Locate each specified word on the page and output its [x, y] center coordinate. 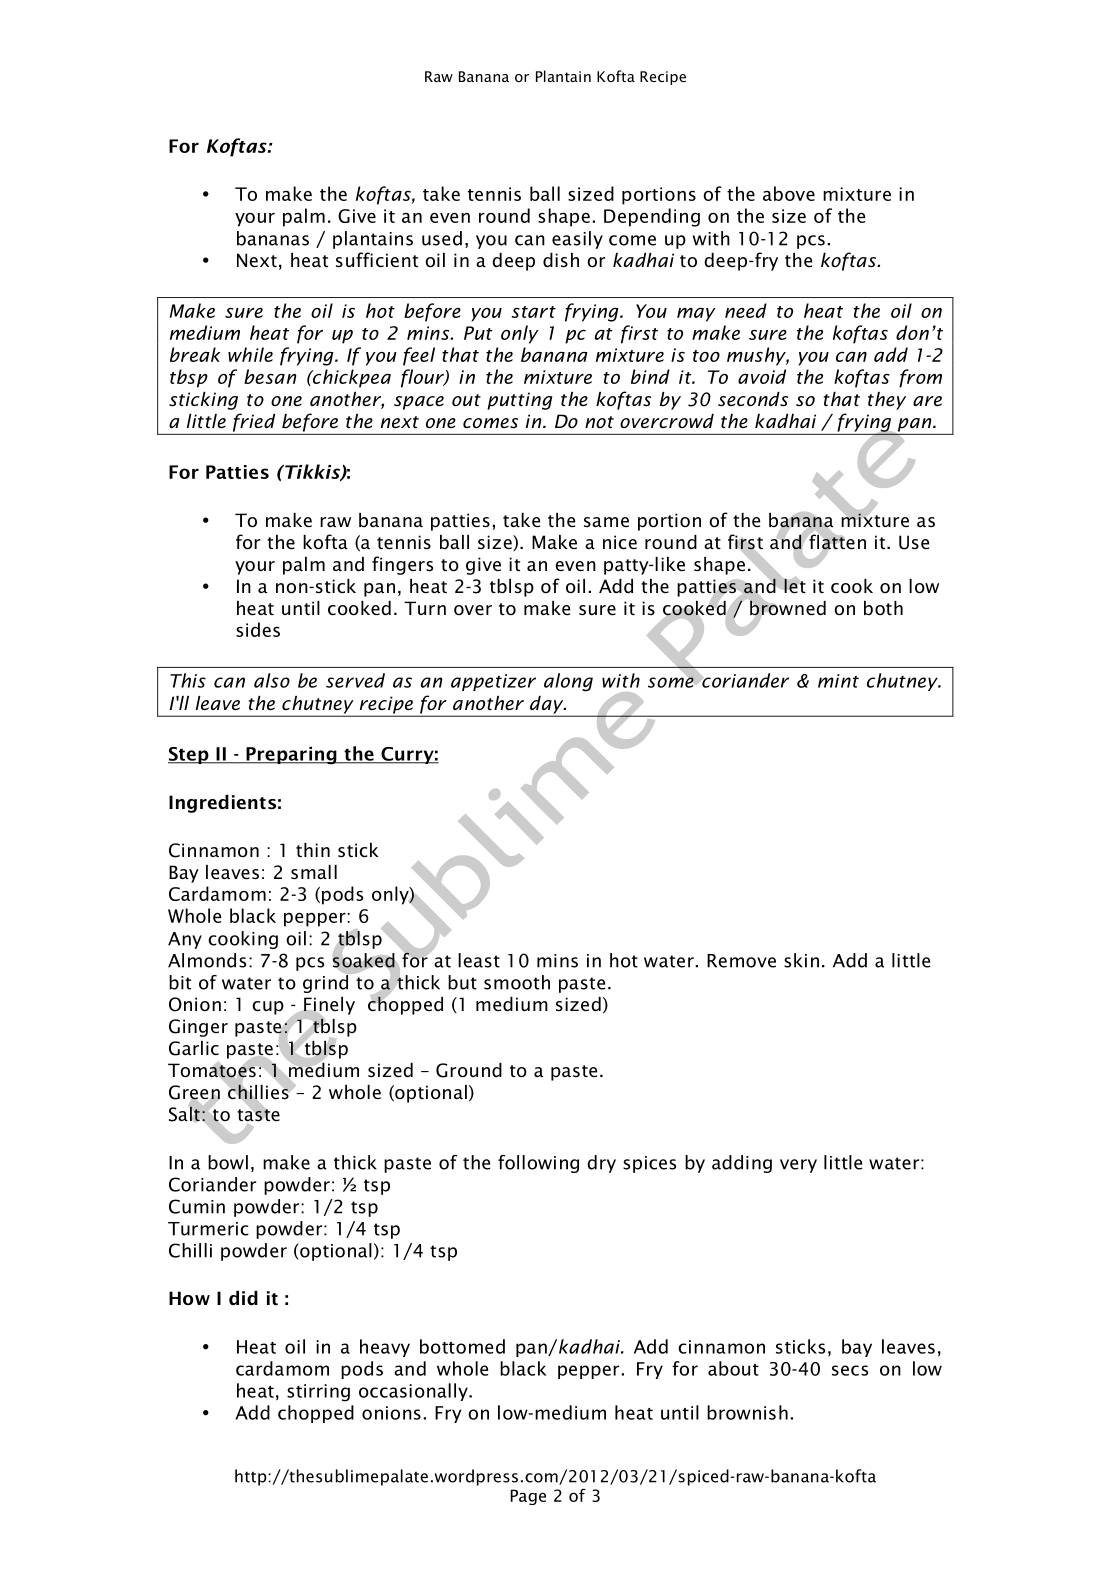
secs [850, 1370]
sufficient [377, 260]
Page [528, 1497]
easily [577, 240]
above [789, 193]
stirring [318, 1393]
